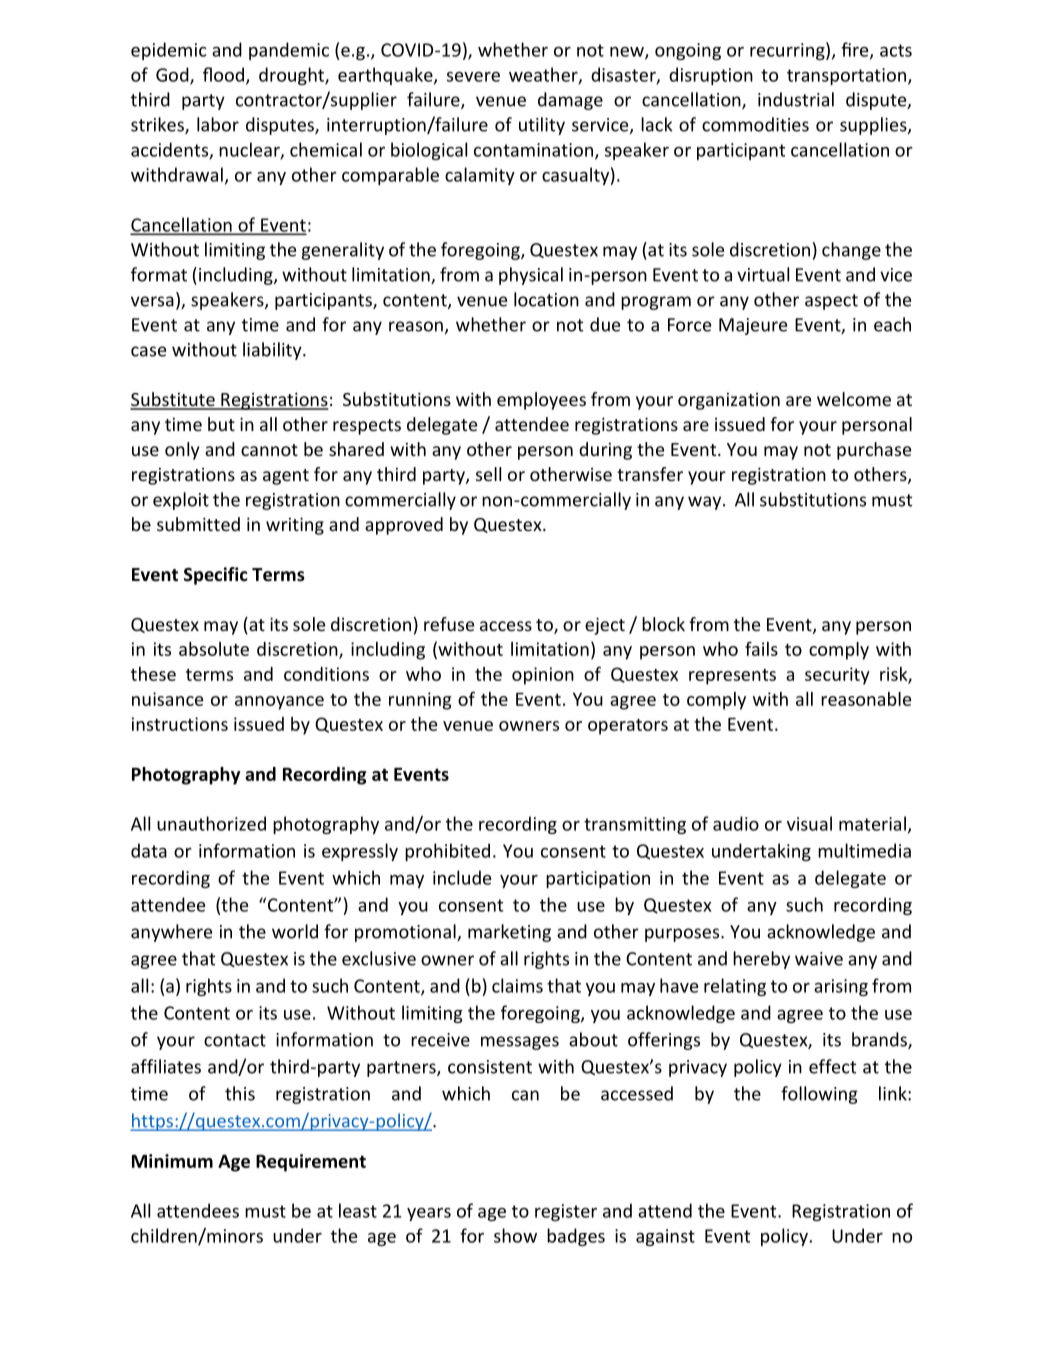 Image resolution: width=1043 pixels, height=1350 pixels. Describe the element at coordinates (473, 77) in the screenshot. I see `severe` at that location.
